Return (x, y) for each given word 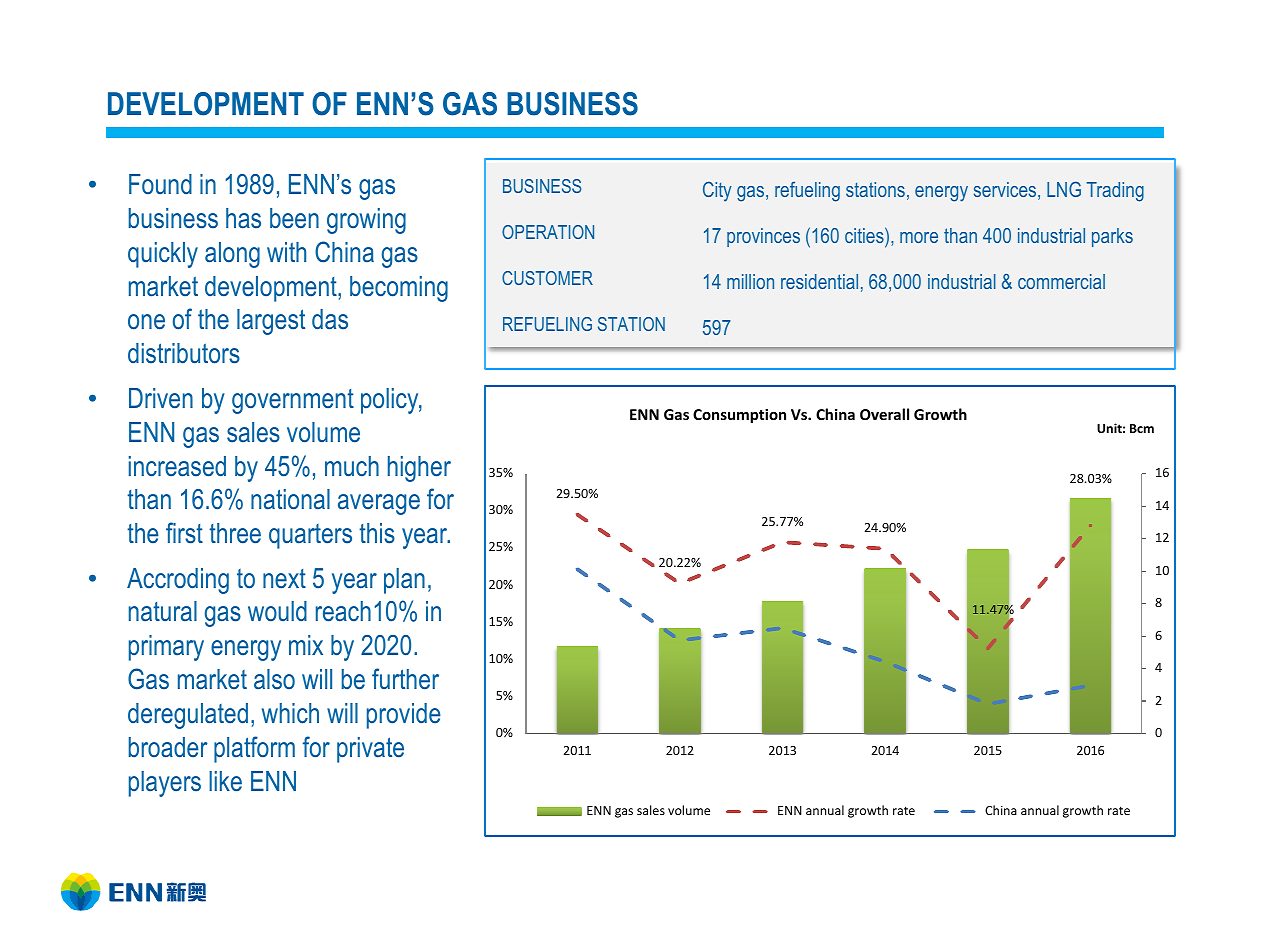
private (370, 750)
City (717, 191)
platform (254, 749)
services (1006, 191)
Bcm (1142, 428)
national (290, 499)
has (243, 218)
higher (419, 469)
